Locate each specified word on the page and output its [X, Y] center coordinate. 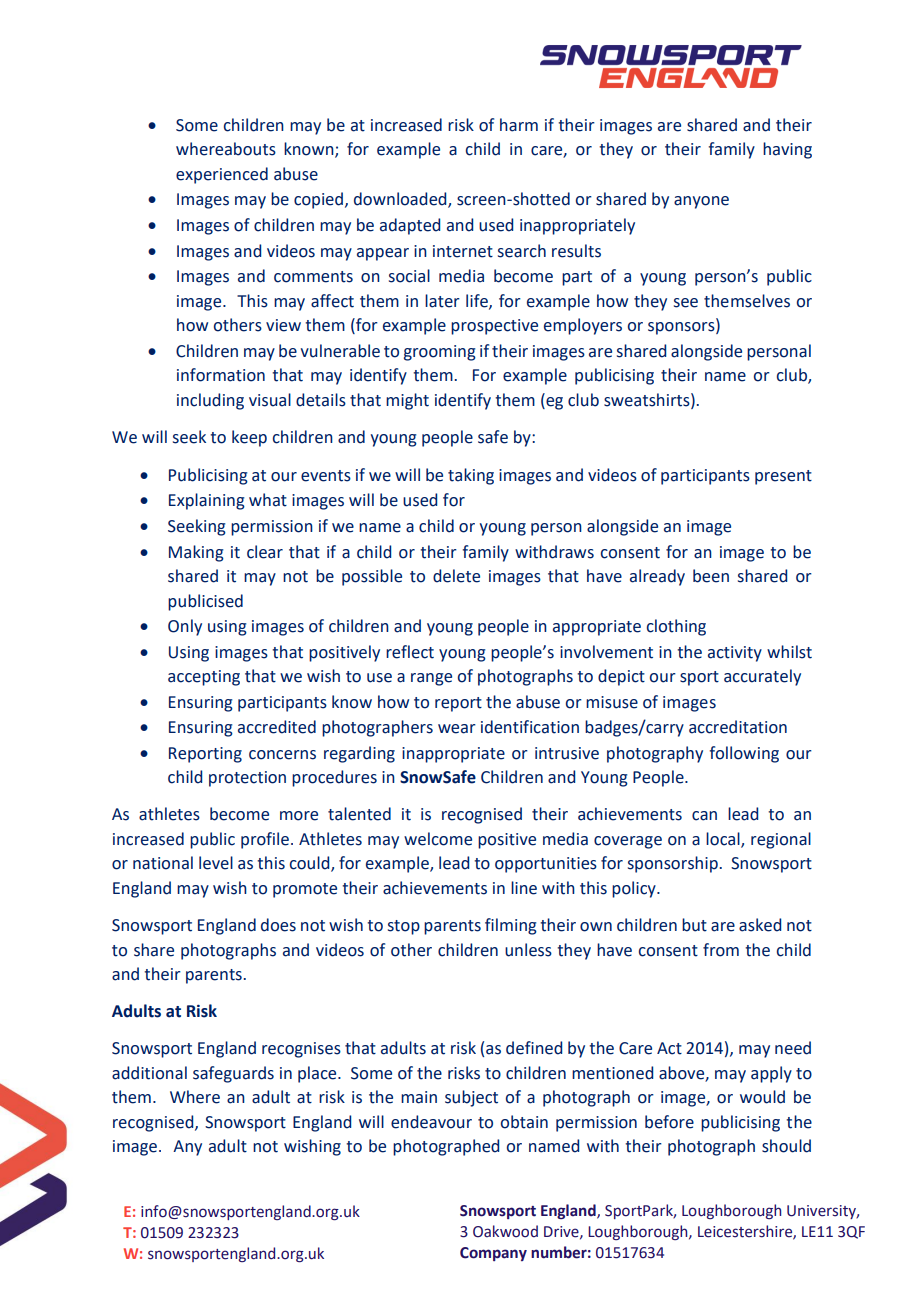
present [783, 477]
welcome [438, 839]
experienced [222, 175]
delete [456, 576]
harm [519, 125]
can [704, 816]
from [721, 950]
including [210, 401]
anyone [701, 202]
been [711, 576]
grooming [440, 353]
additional [149, 1073]
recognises [301, 1050]
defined [534, 1048]
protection [247, 779]
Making [196, 553]
